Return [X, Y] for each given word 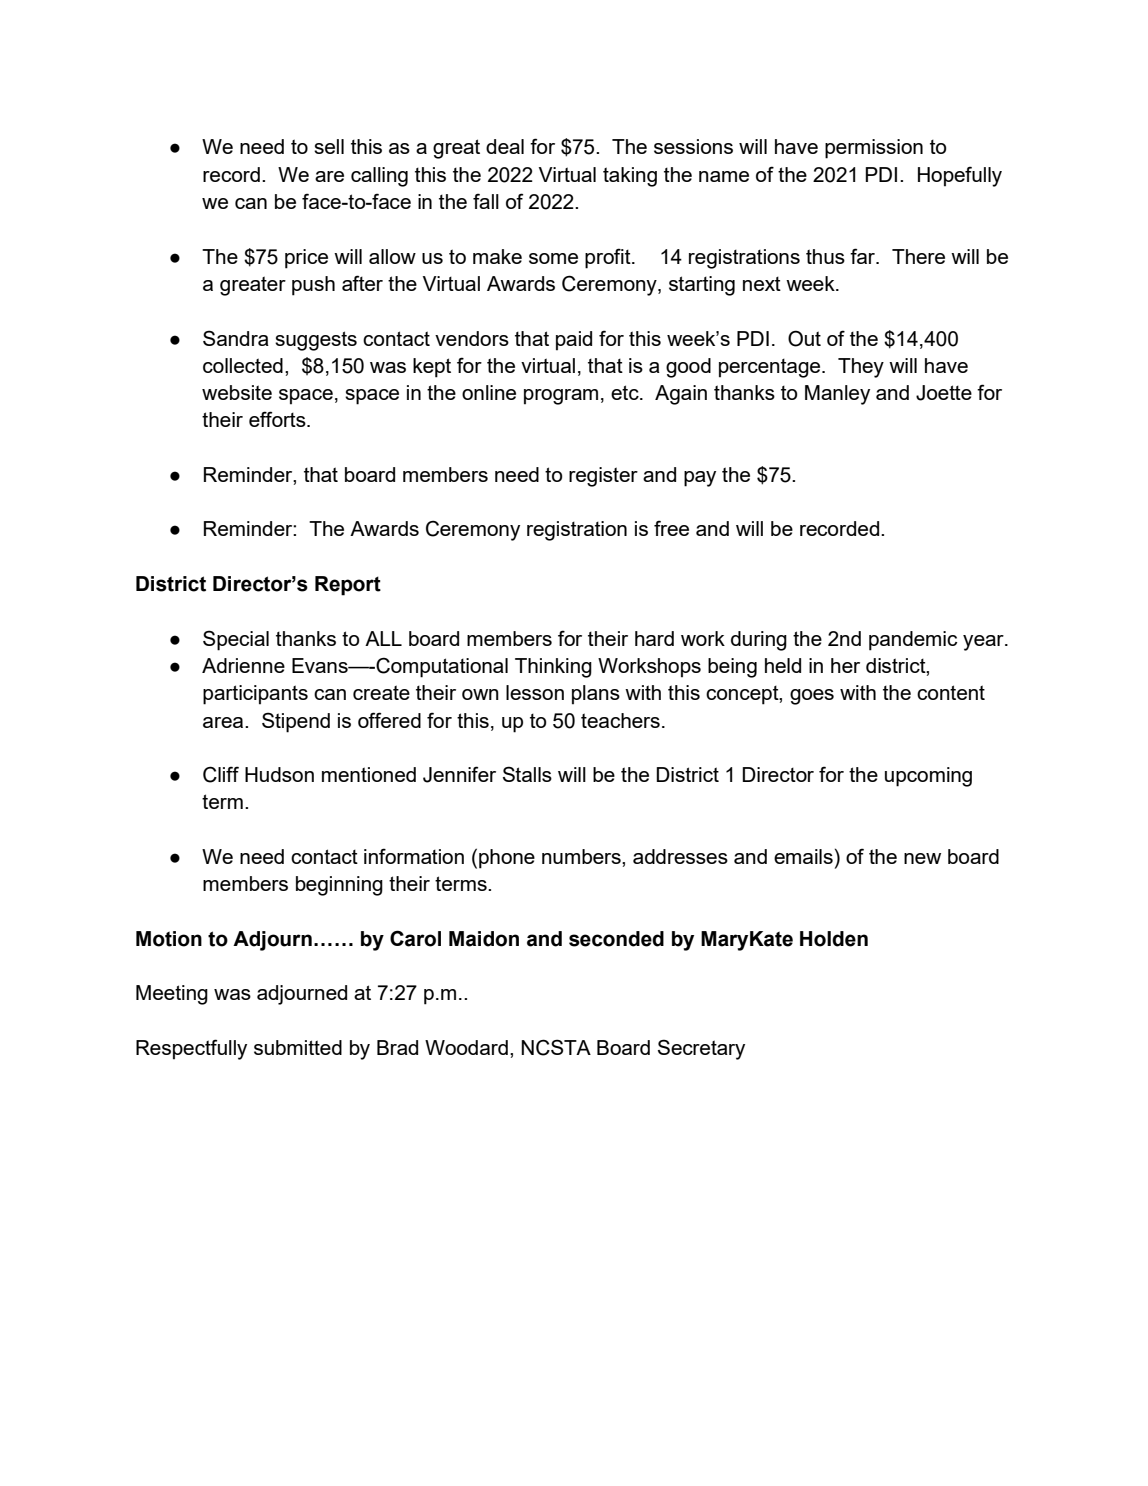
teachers [620, 720]
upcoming [928, 777]
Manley [837, 395]
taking [630, 177]
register [603, 477]
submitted [298, 1047]
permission [874, 149]
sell [329, 146]
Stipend [296, 722]
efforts [278, 419]
